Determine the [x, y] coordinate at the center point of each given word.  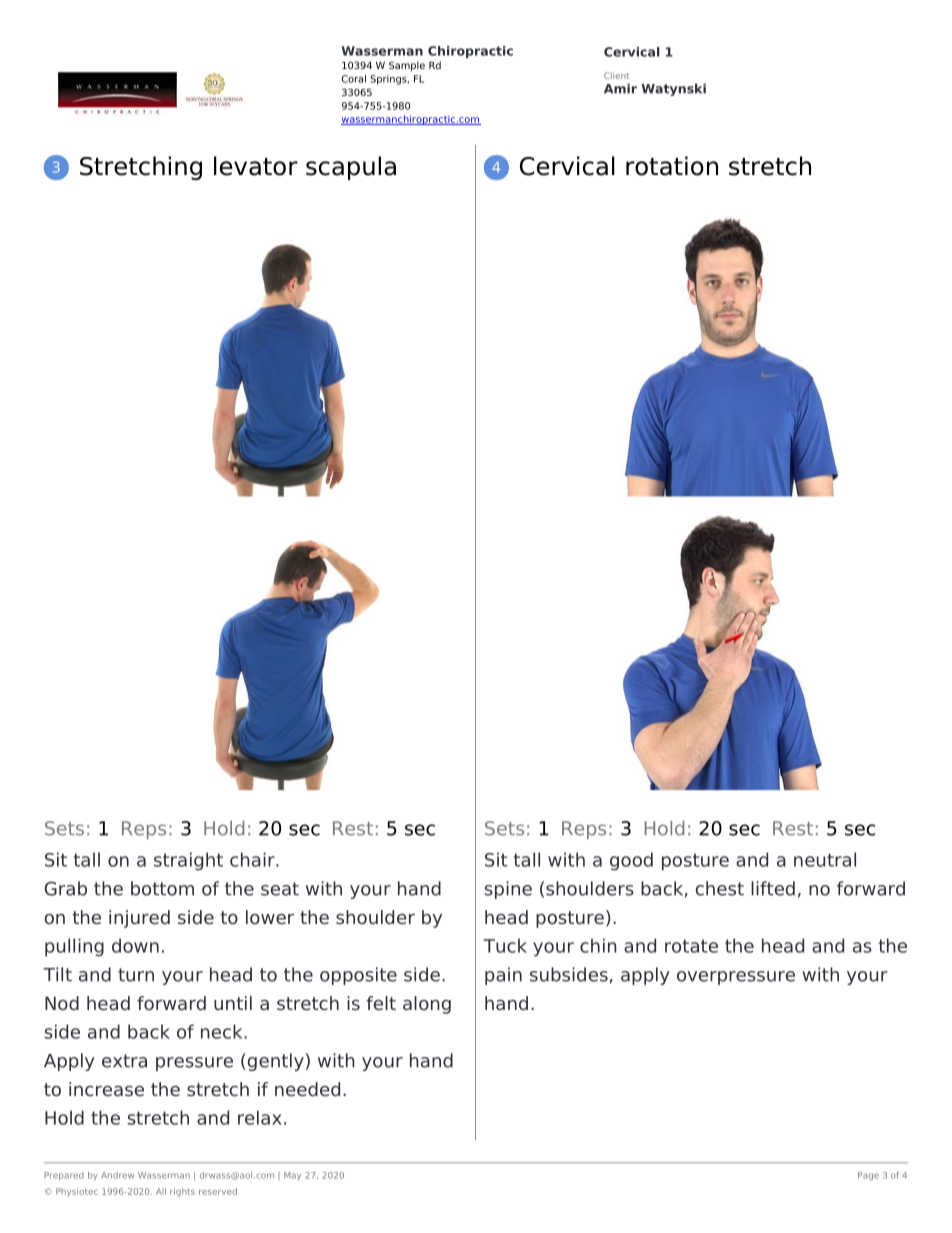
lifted [773, 888]
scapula [351, 168]
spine [508, 890]
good [631, 861]
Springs [389, 80]
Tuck [505, 945]
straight [188, 861]
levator [256, 166]
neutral [825, 859]
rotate [691, 946]
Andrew [117, 1175]
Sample [407, 66]
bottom [162, 888]
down [135, 945]
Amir [620, 88]
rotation [672, 166]
